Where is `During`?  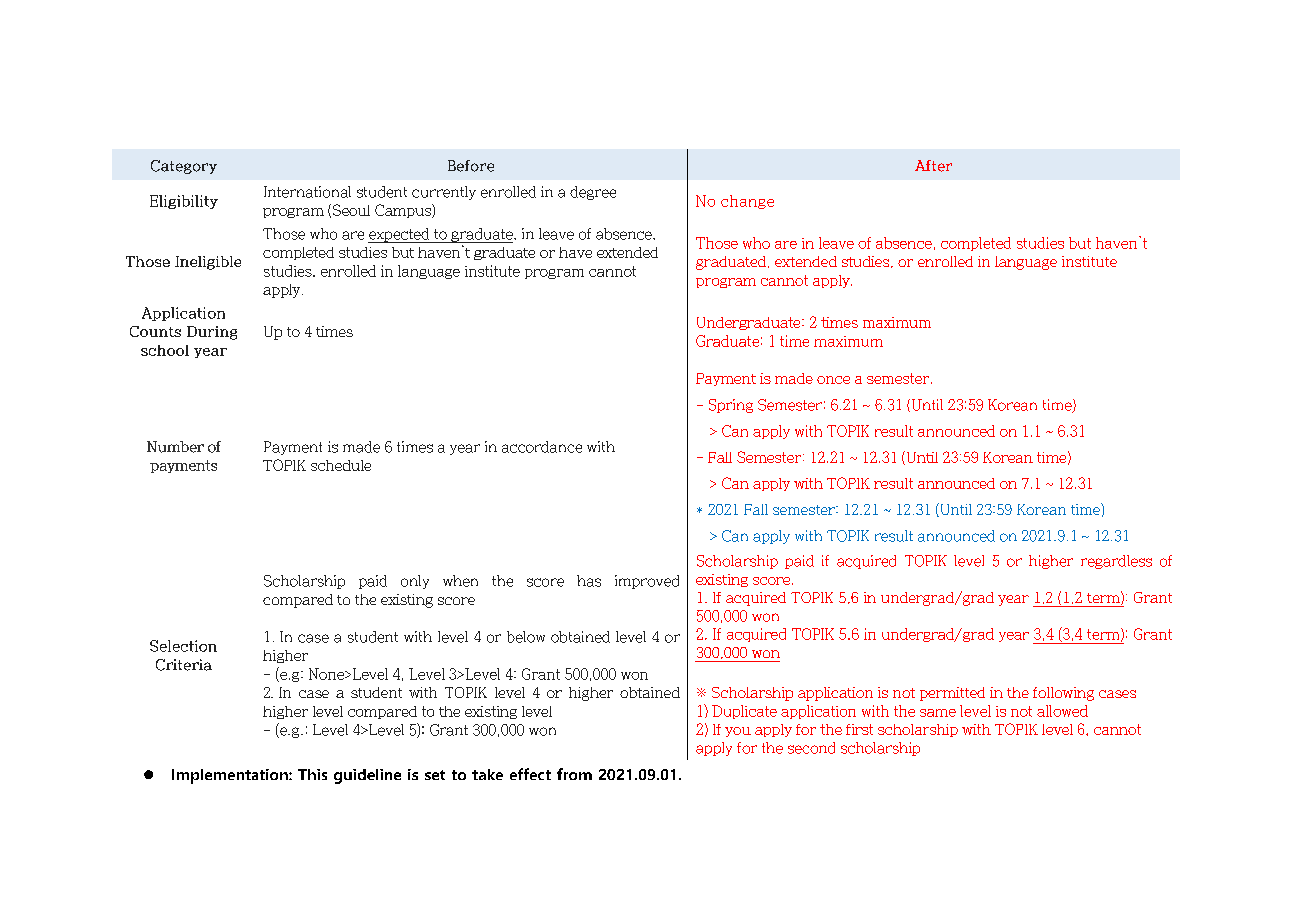 During is located at coordinates (212, 333).
